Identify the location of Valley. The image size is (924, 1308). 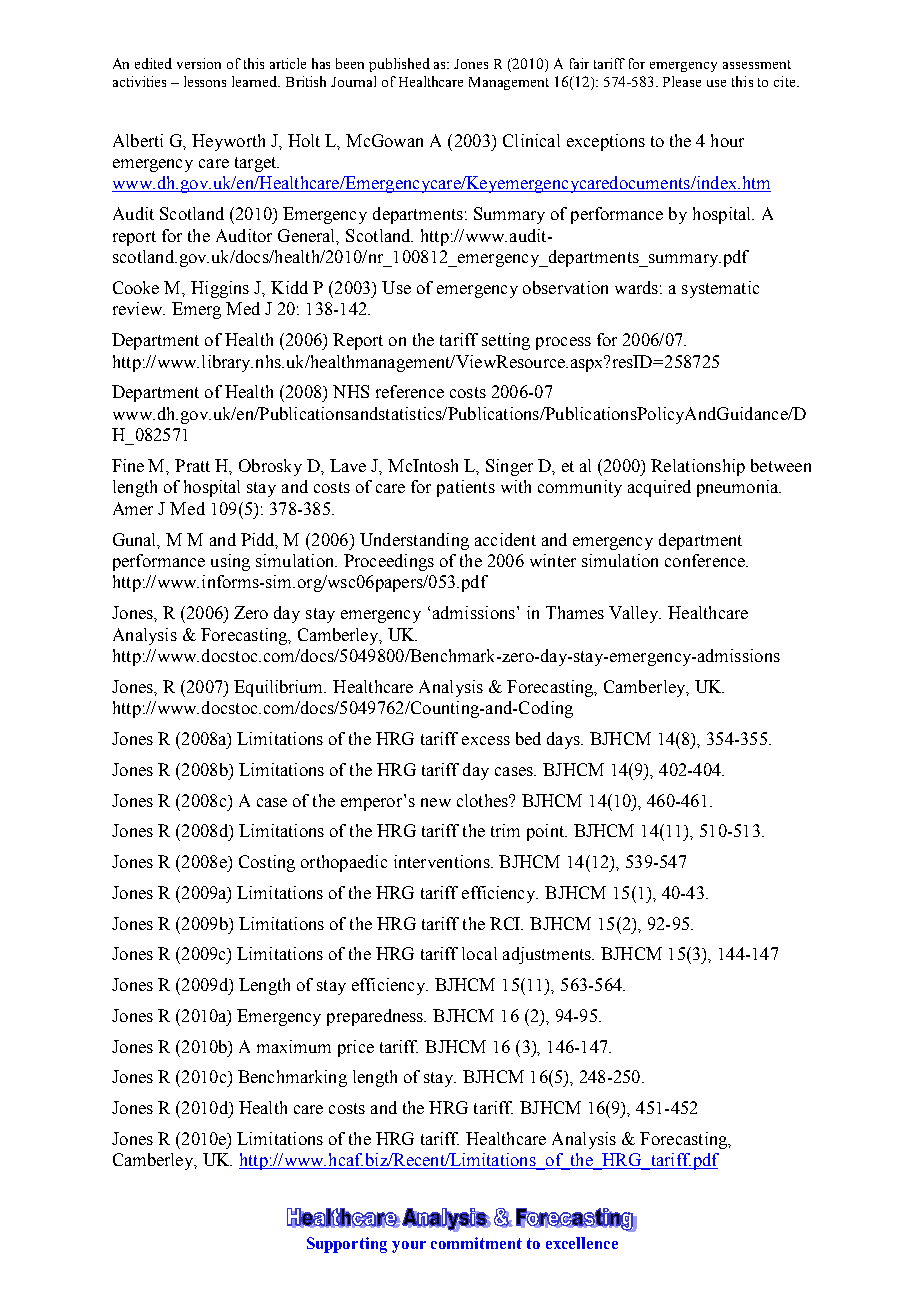
(635, 614).
